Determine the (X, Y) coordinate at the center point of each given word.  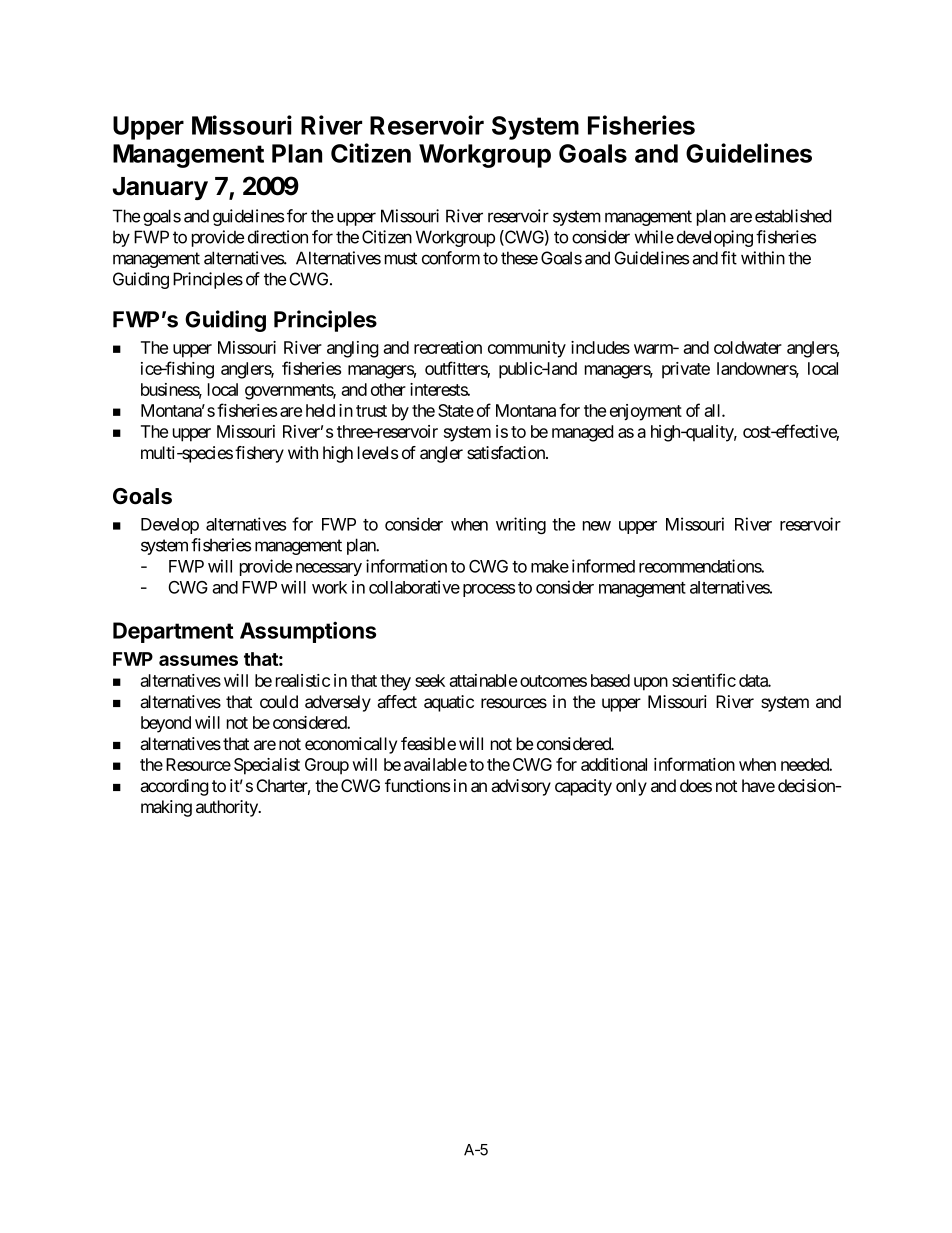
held (320, 410)
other (388, 389)
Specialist (267, 766)
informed (603, 566)
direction (278, 237)
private (686, 370)
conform (451, 258)
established (793, 216)
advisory (521, 787)
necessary (329, 569)
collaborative (414, 587)
